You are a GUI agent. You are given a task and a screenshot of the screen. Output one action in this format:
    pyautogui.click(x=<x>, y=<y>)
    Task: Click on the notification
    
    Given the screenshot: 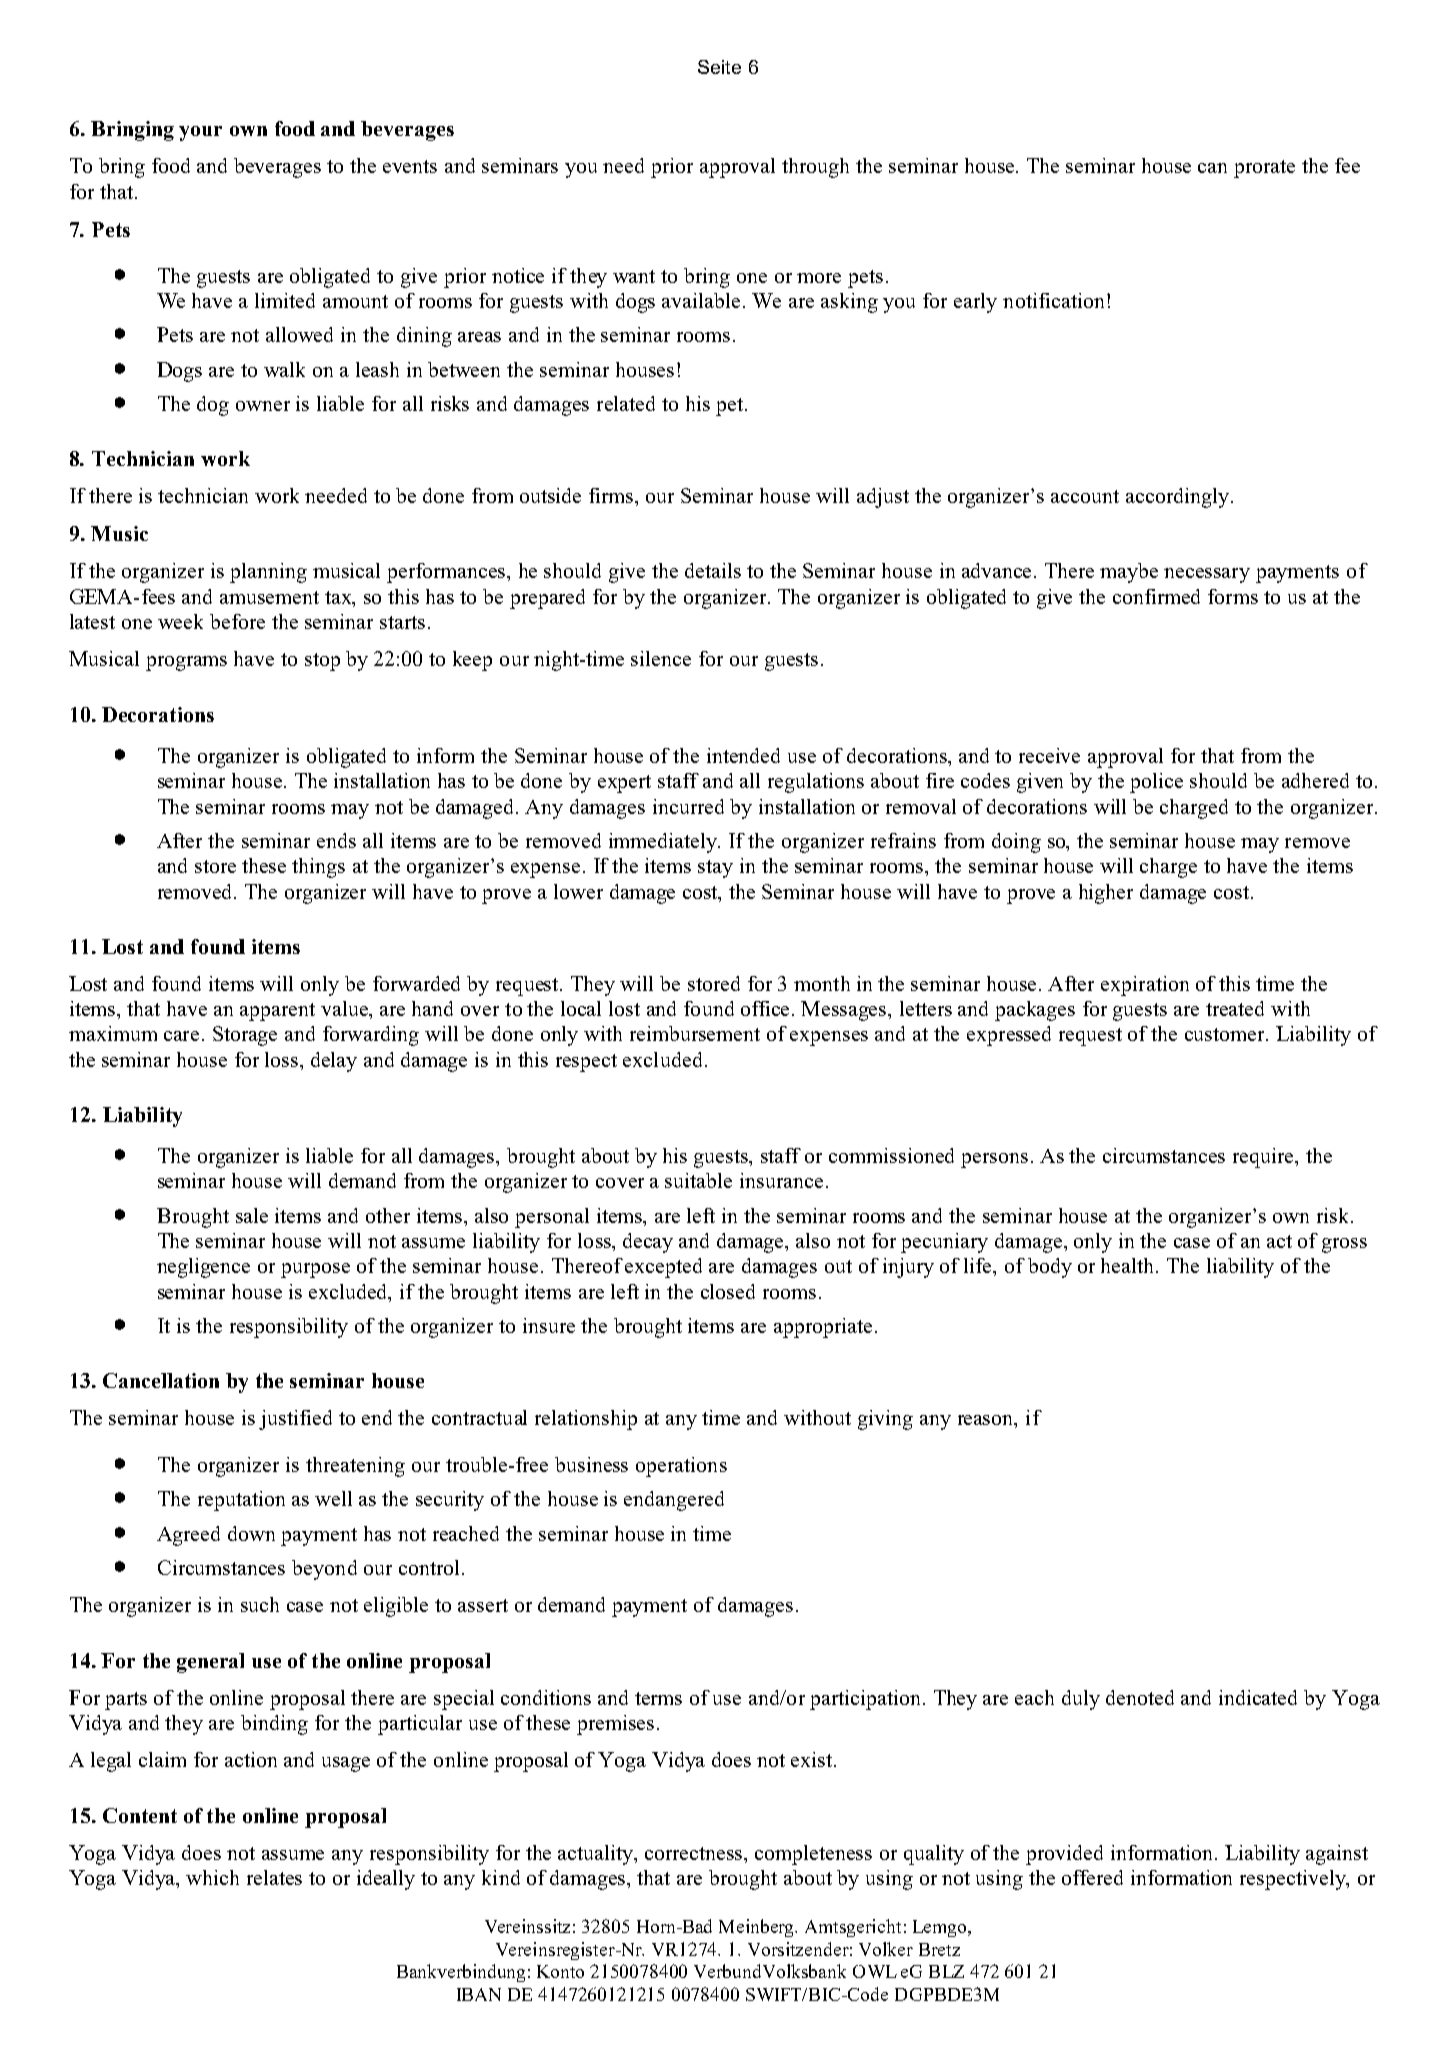 What is the action you would take?
    pyautogui.click(x=1055, y=300)
